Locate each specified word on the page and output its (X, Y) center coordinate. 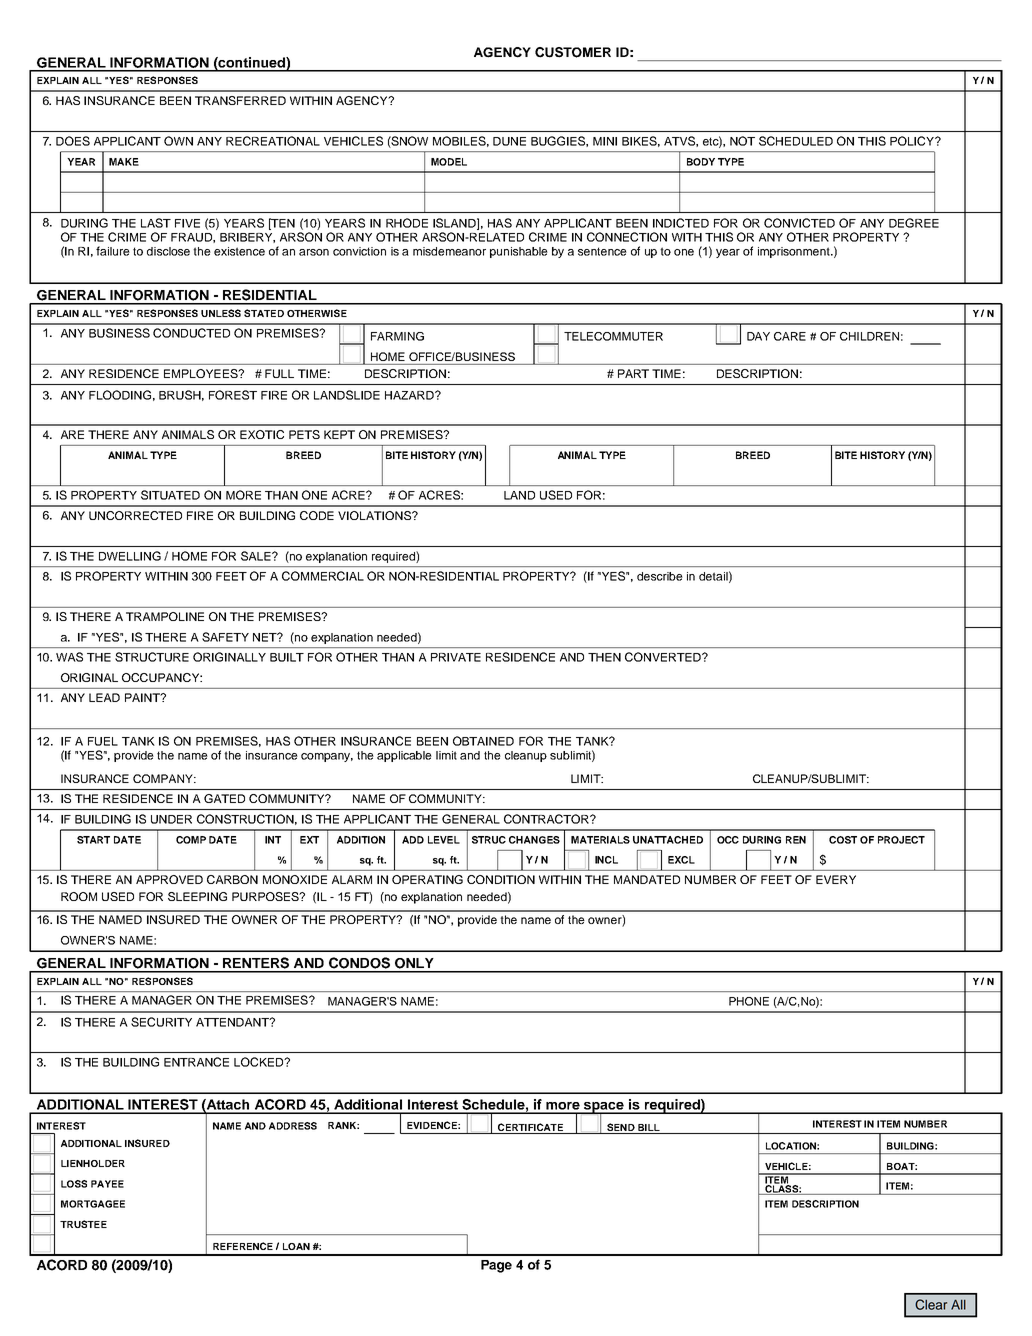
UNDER (171, 819)
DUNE (509, 141)
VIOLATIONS (375, 515)
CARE (790, 336)
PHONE (749, 1001)
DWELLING (130, 556)
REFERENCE (243, 1246)
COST (843, 840)
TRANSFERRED (240, 100)
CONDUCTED (191, 333)
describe (660, 576)
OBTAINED (483, 741)
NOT (742, 141)
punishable (519, 252)
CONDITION (501, 879)
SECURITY (161, 1022)
